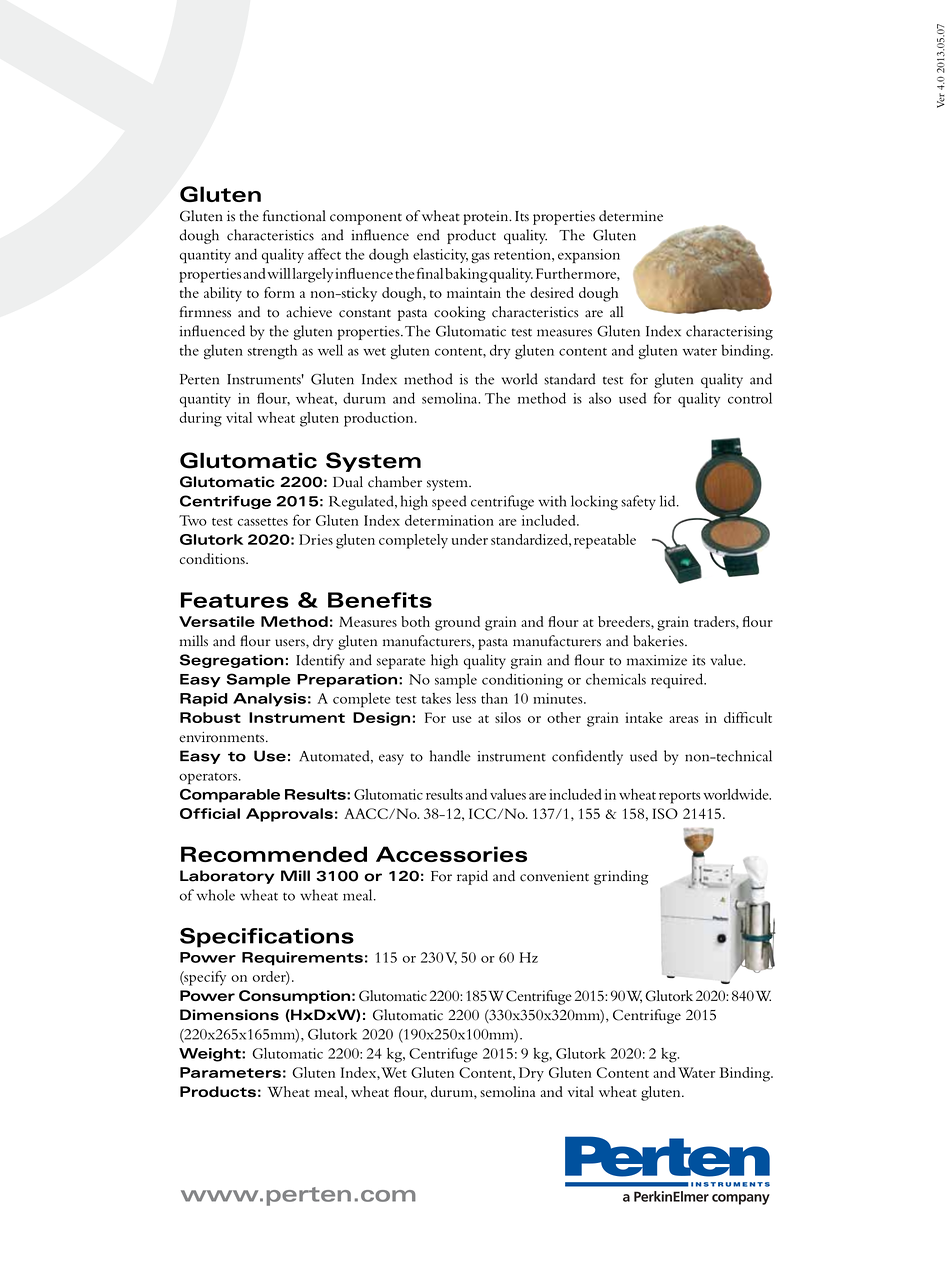 The height and width of the page is (1270, 952). I want to click on gas, so click(480, 257).
